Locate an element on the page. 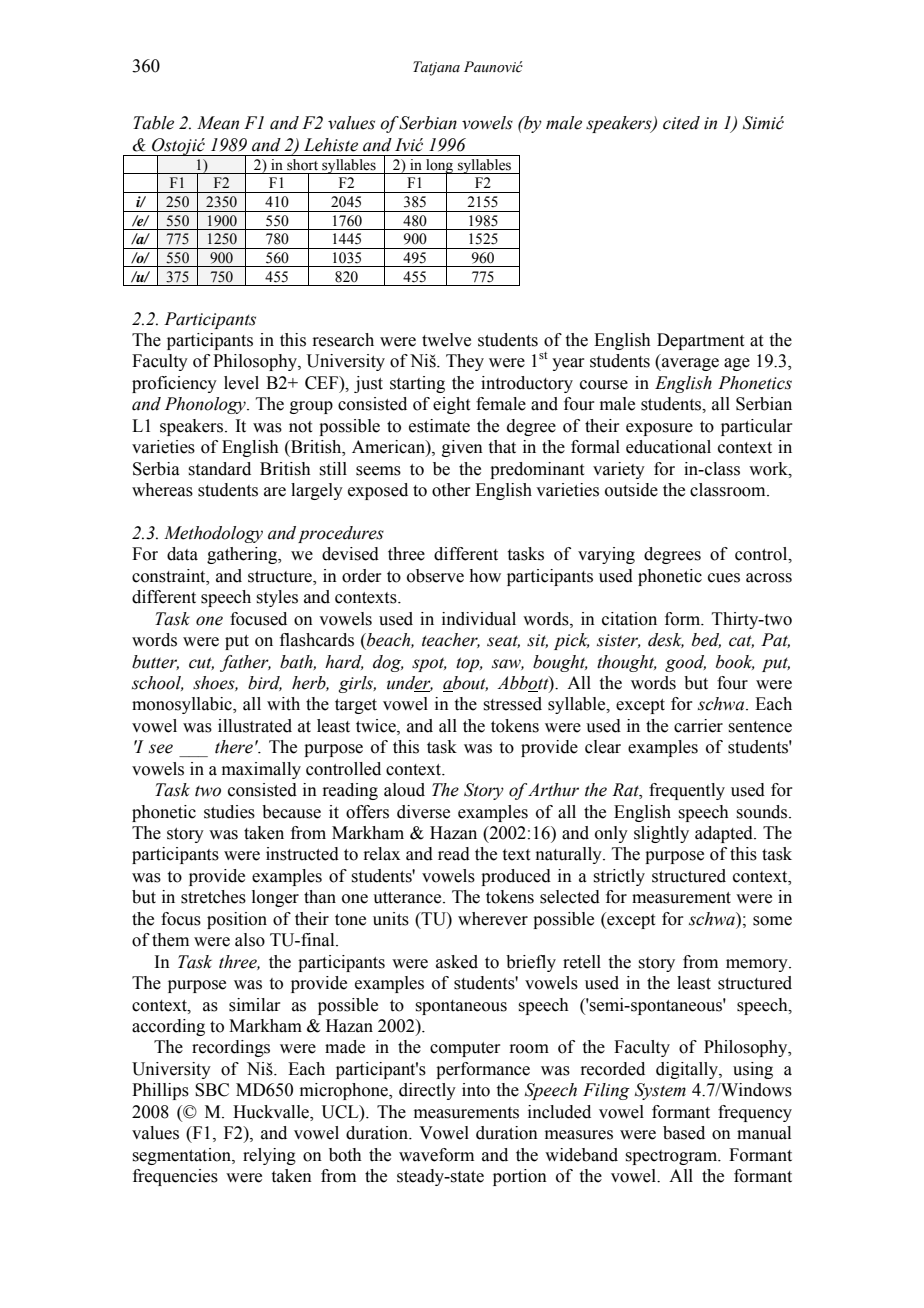  level is located at coordinates (241, 383).
